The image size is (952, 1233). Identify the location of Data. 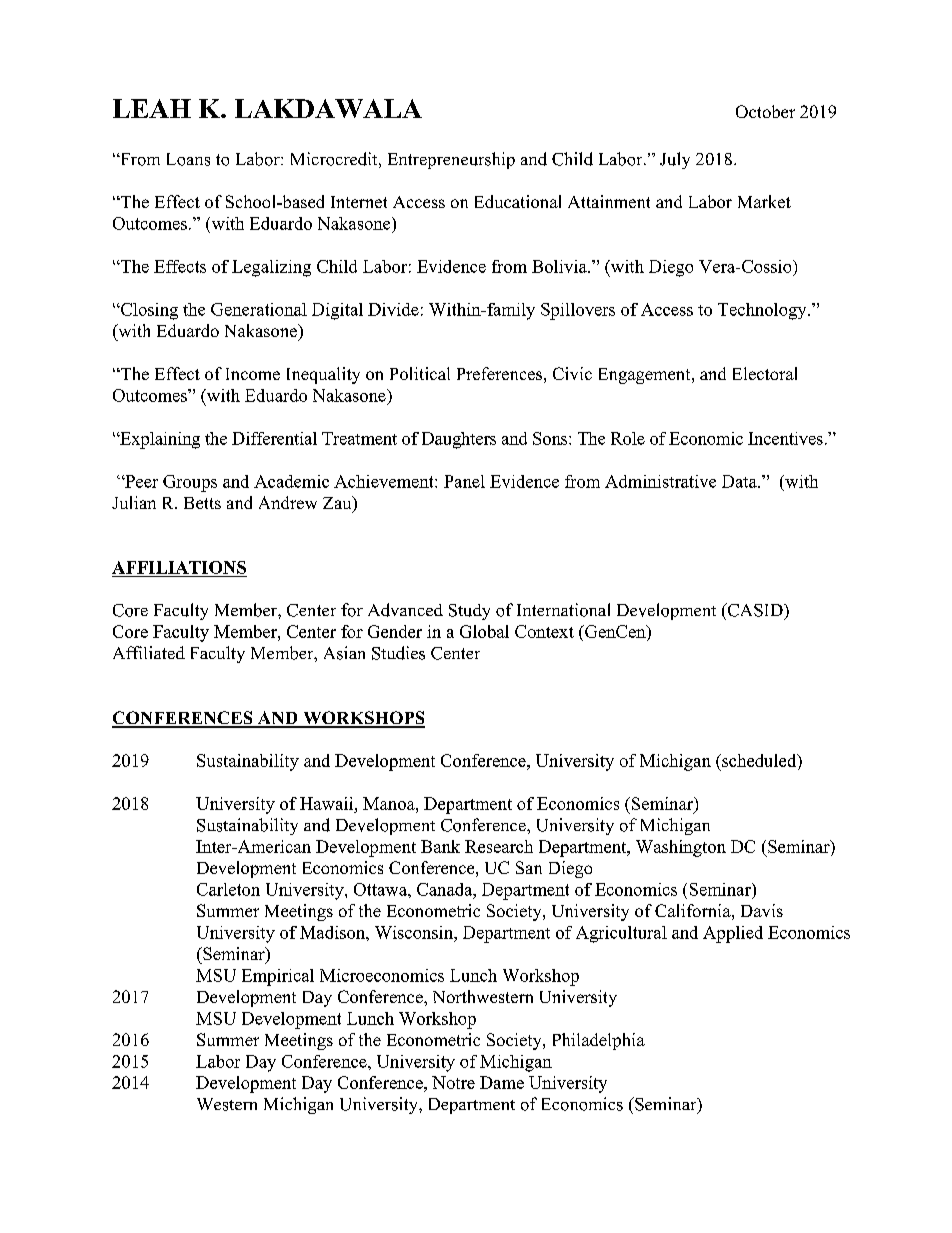
(740, 481).
